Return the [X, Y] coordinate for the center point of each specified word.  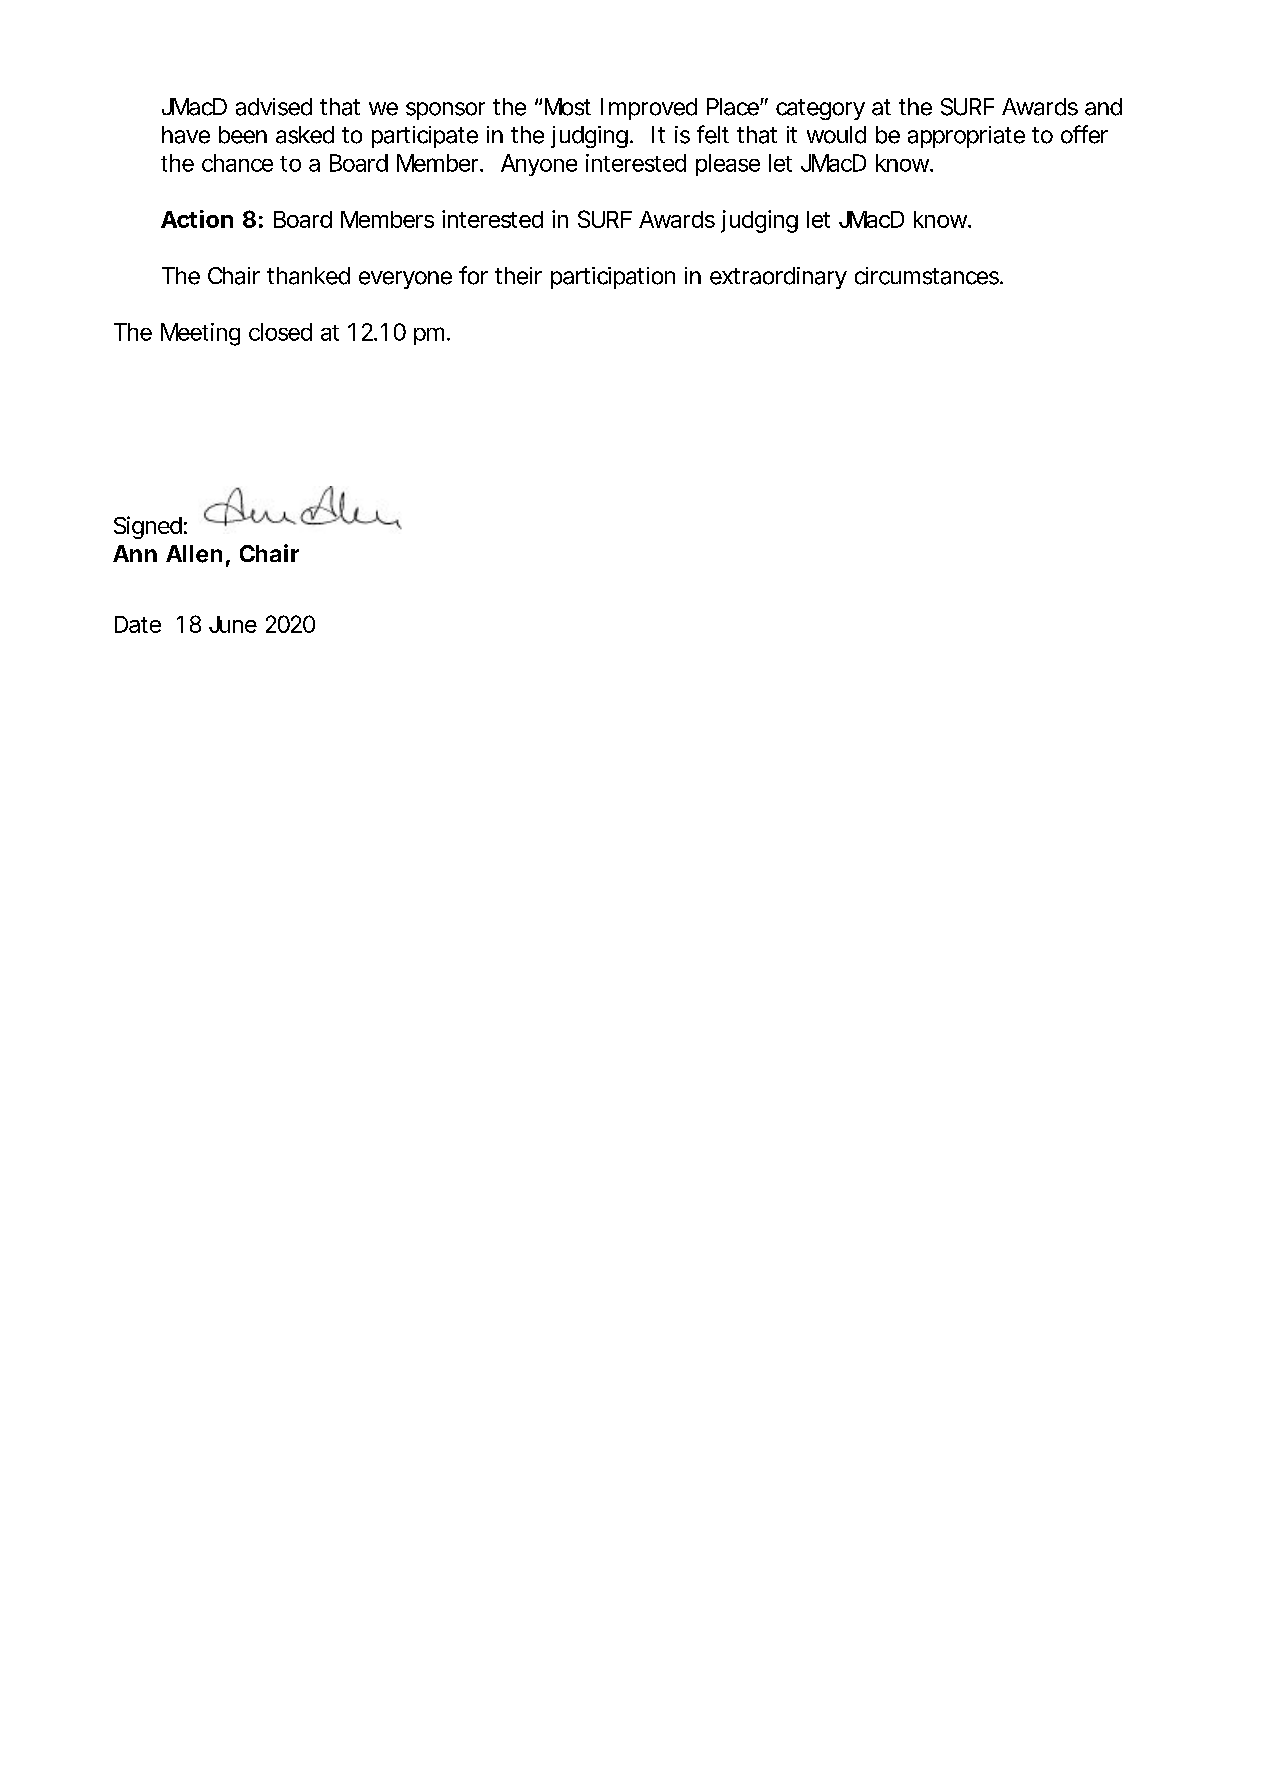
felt [713, 134]
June [233, 624]
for [473, 275]
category [820, 109]
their [518, 276]
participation [613, 278]
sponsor [445, 111]
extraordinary [778, 278]
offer [1084, 134]
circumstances [927, 276]
